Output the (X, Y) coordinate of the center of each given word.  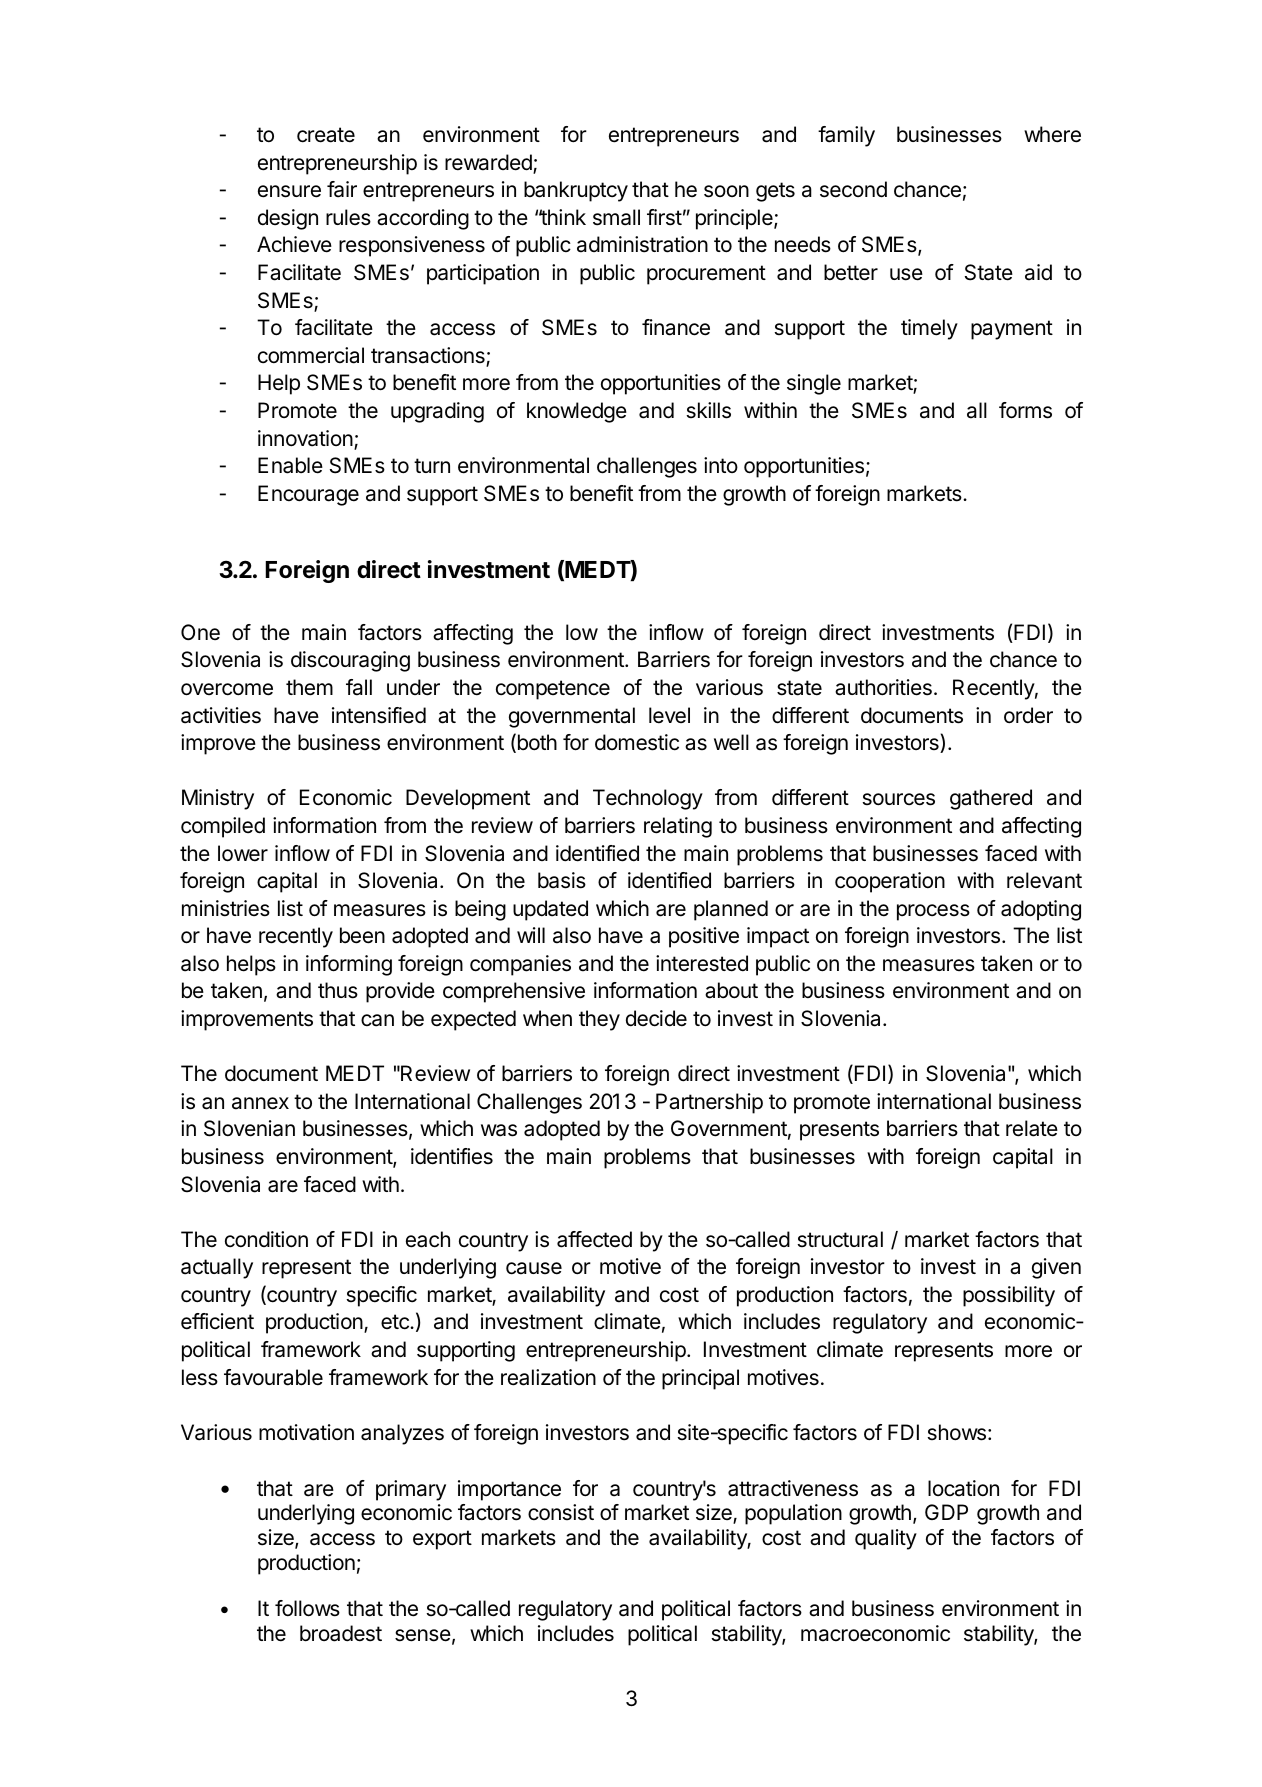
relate (1032, 1128)
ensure (289, 191)
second (853, 189)
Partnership (709, 1103)
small (616, 217)
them (309, 687)
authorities (883, 687)
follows (307, 1608)
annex (260, 1103)
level (669, 715)
